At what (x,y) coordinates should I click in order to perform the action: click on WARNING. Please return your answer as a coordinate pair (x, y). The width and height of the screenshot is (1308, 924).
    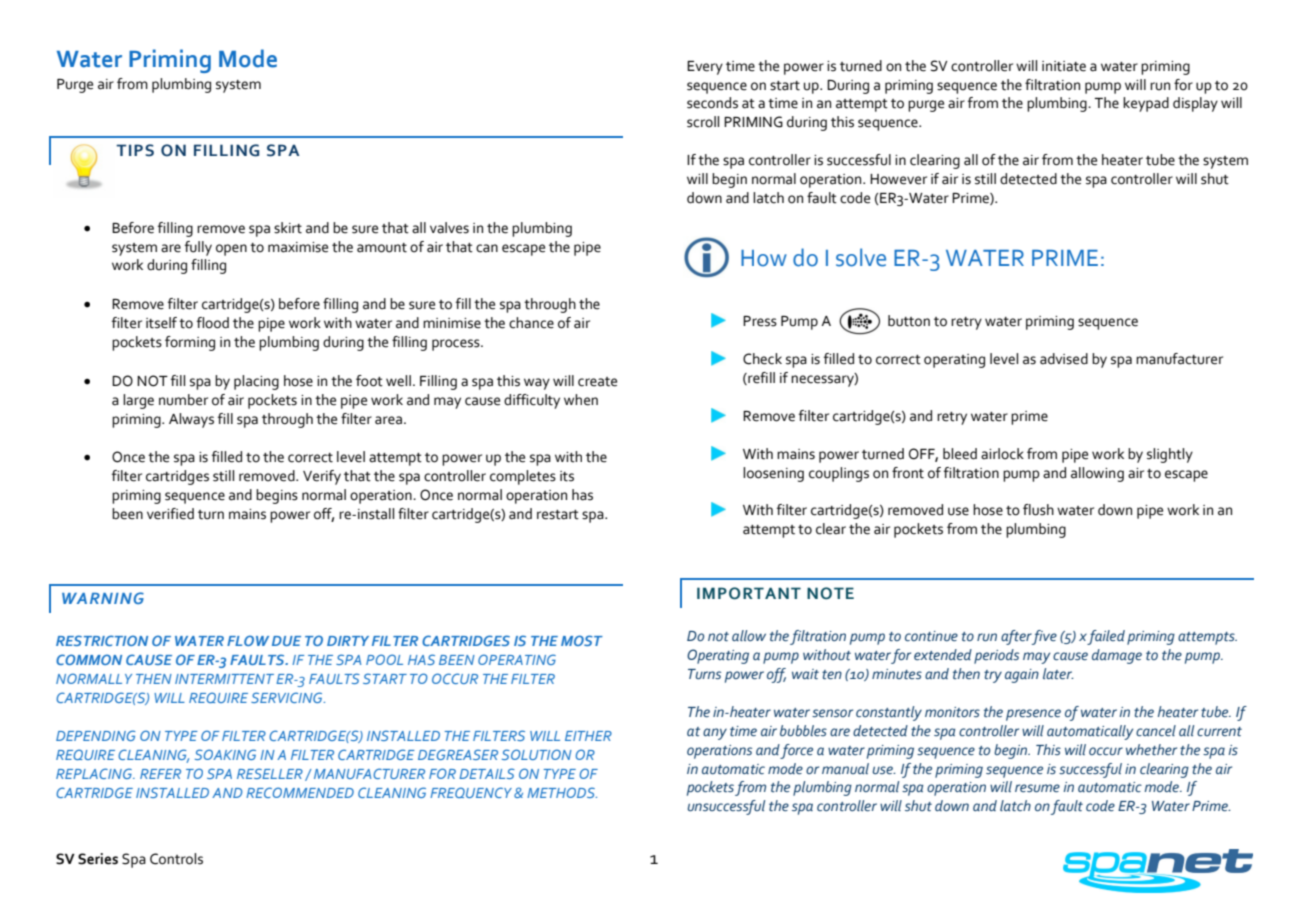
    Looking at the image, I should click on (103, 598).
